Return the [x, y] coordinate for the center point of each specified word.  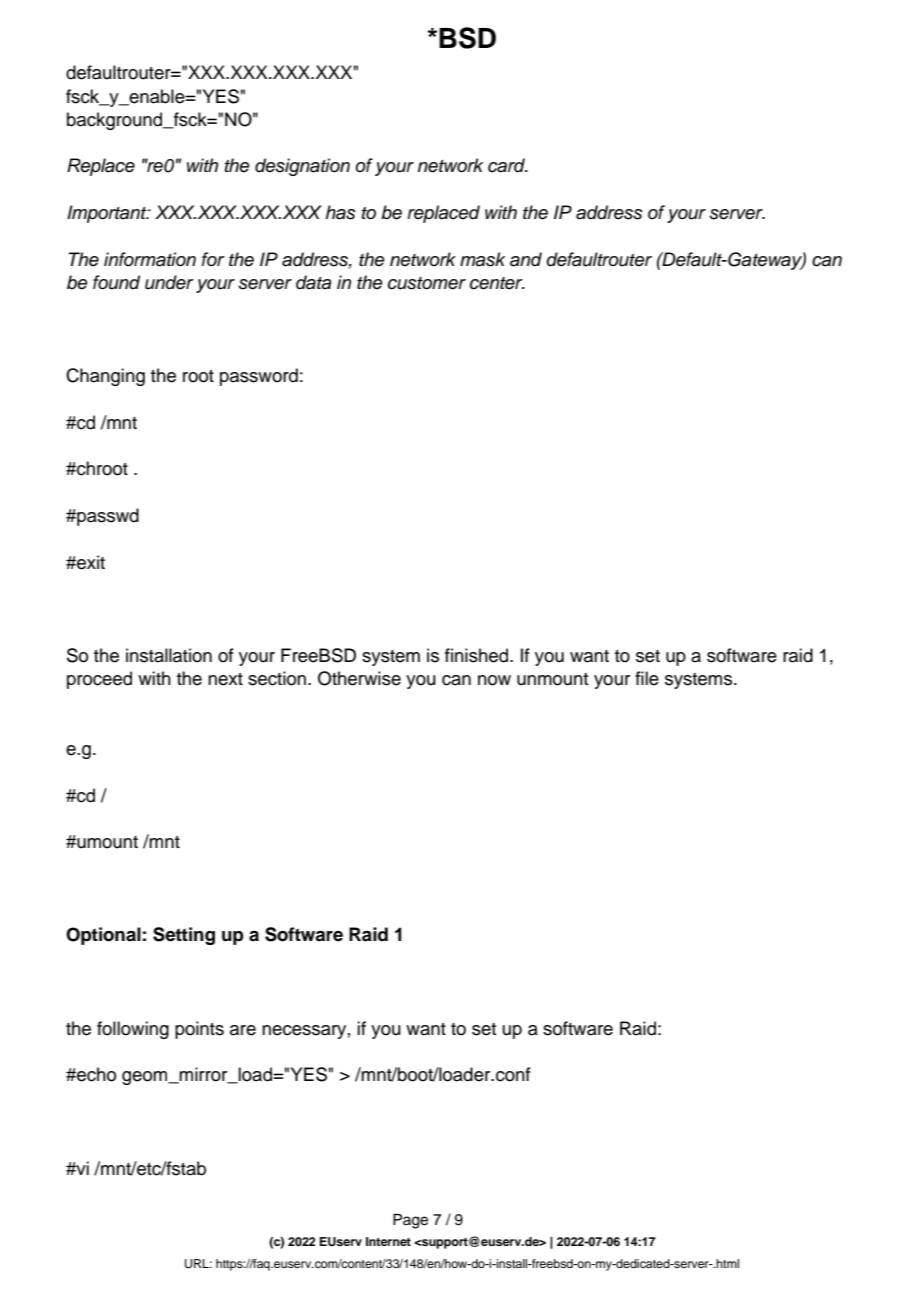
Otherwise [359, 678]
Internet [388, 1241]
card [508, 165]
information [150, 259]
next [225, 679]
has [341, 212]
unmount [552, 679]
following [133, 1030]
